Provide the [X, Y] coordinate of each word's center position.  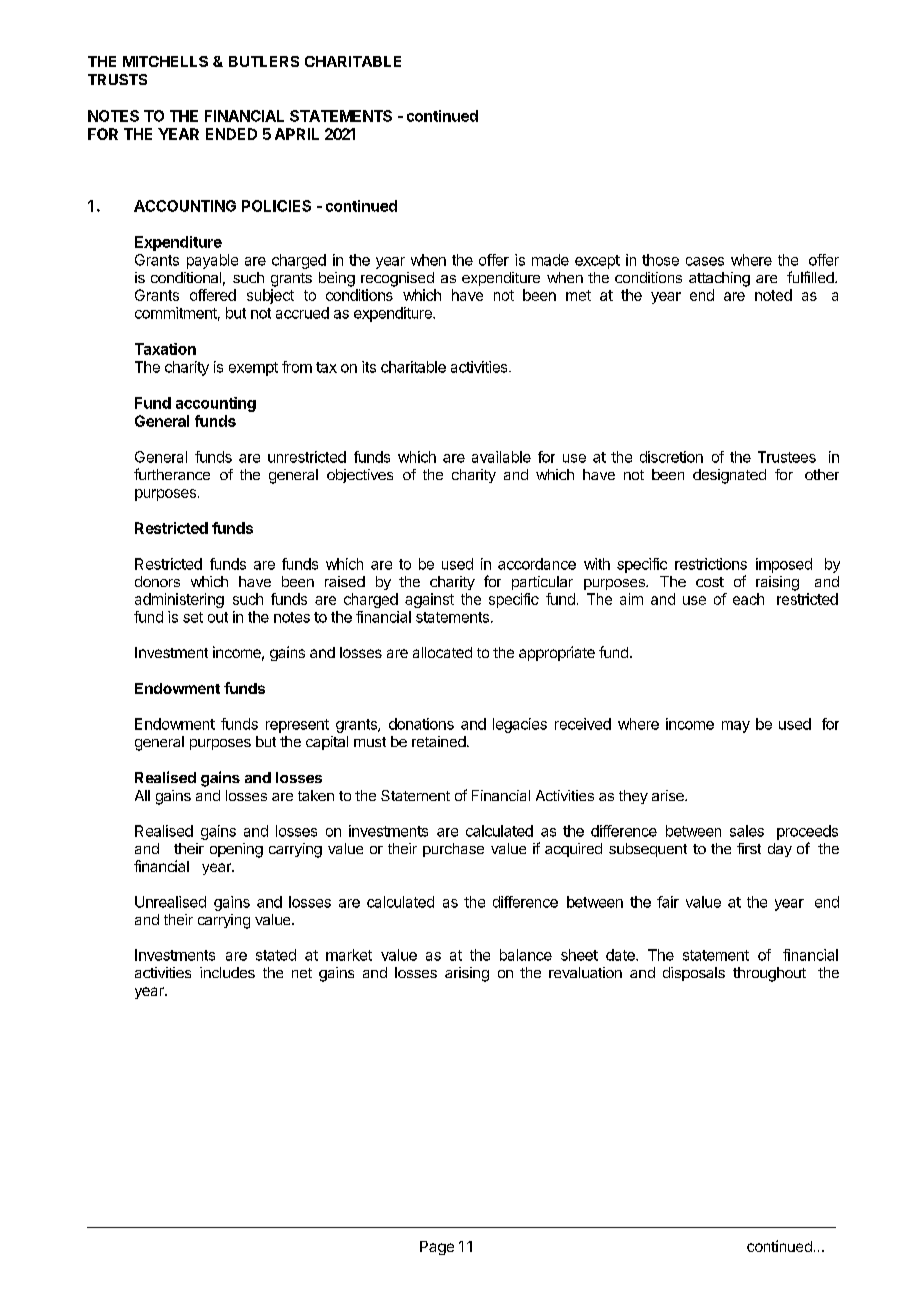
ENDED [231, 134]
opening [236, 850]
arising [467, 974]
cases [705, 261]
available [501, 457]
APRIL [297, 134]
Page [437, 1248]
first [749, 848]
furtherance [172, 474]
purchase [453, 850]
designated [729, 476]
